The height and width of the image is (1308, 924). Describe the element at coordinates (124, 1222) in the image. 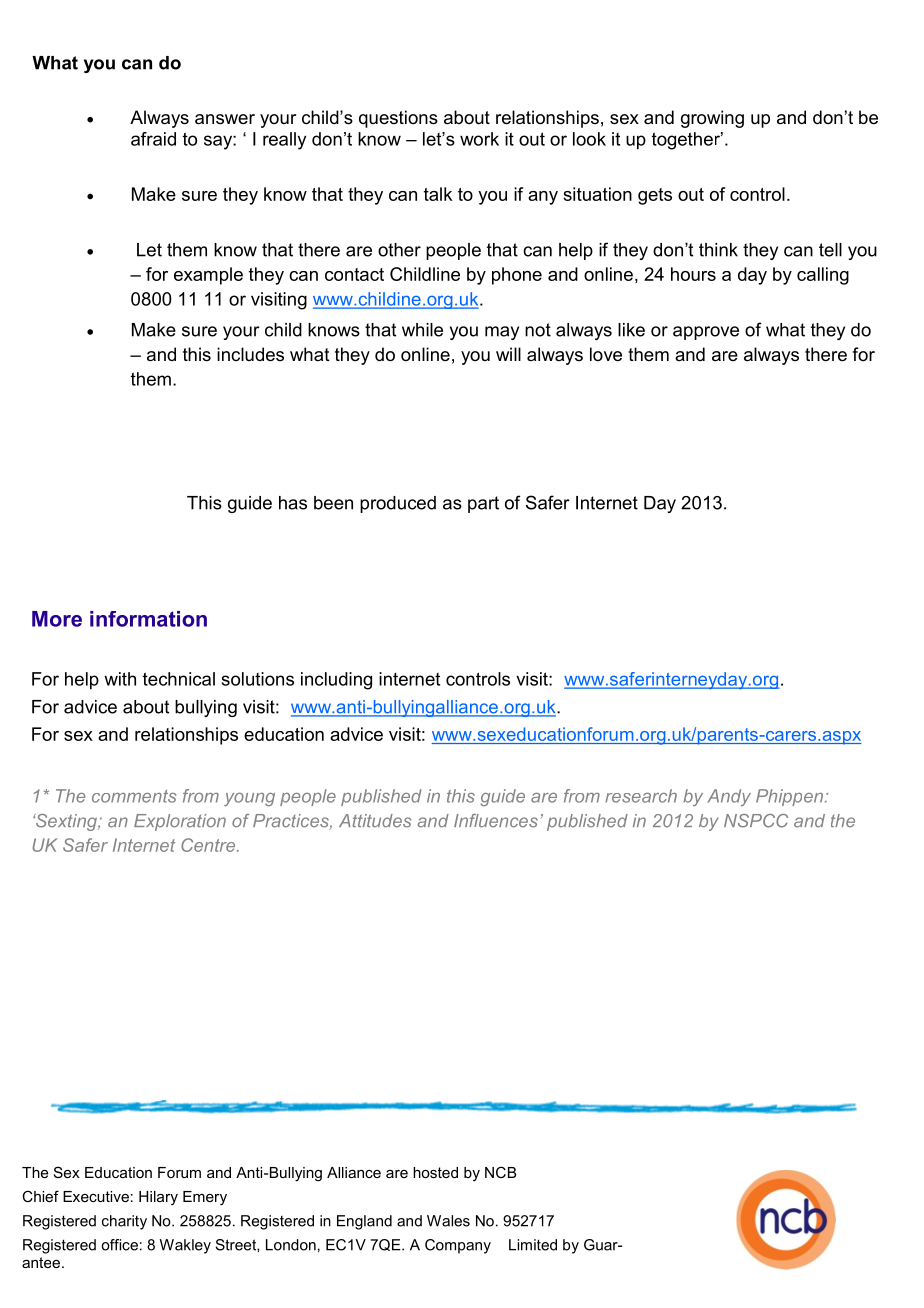

I see `charity` at that location.
